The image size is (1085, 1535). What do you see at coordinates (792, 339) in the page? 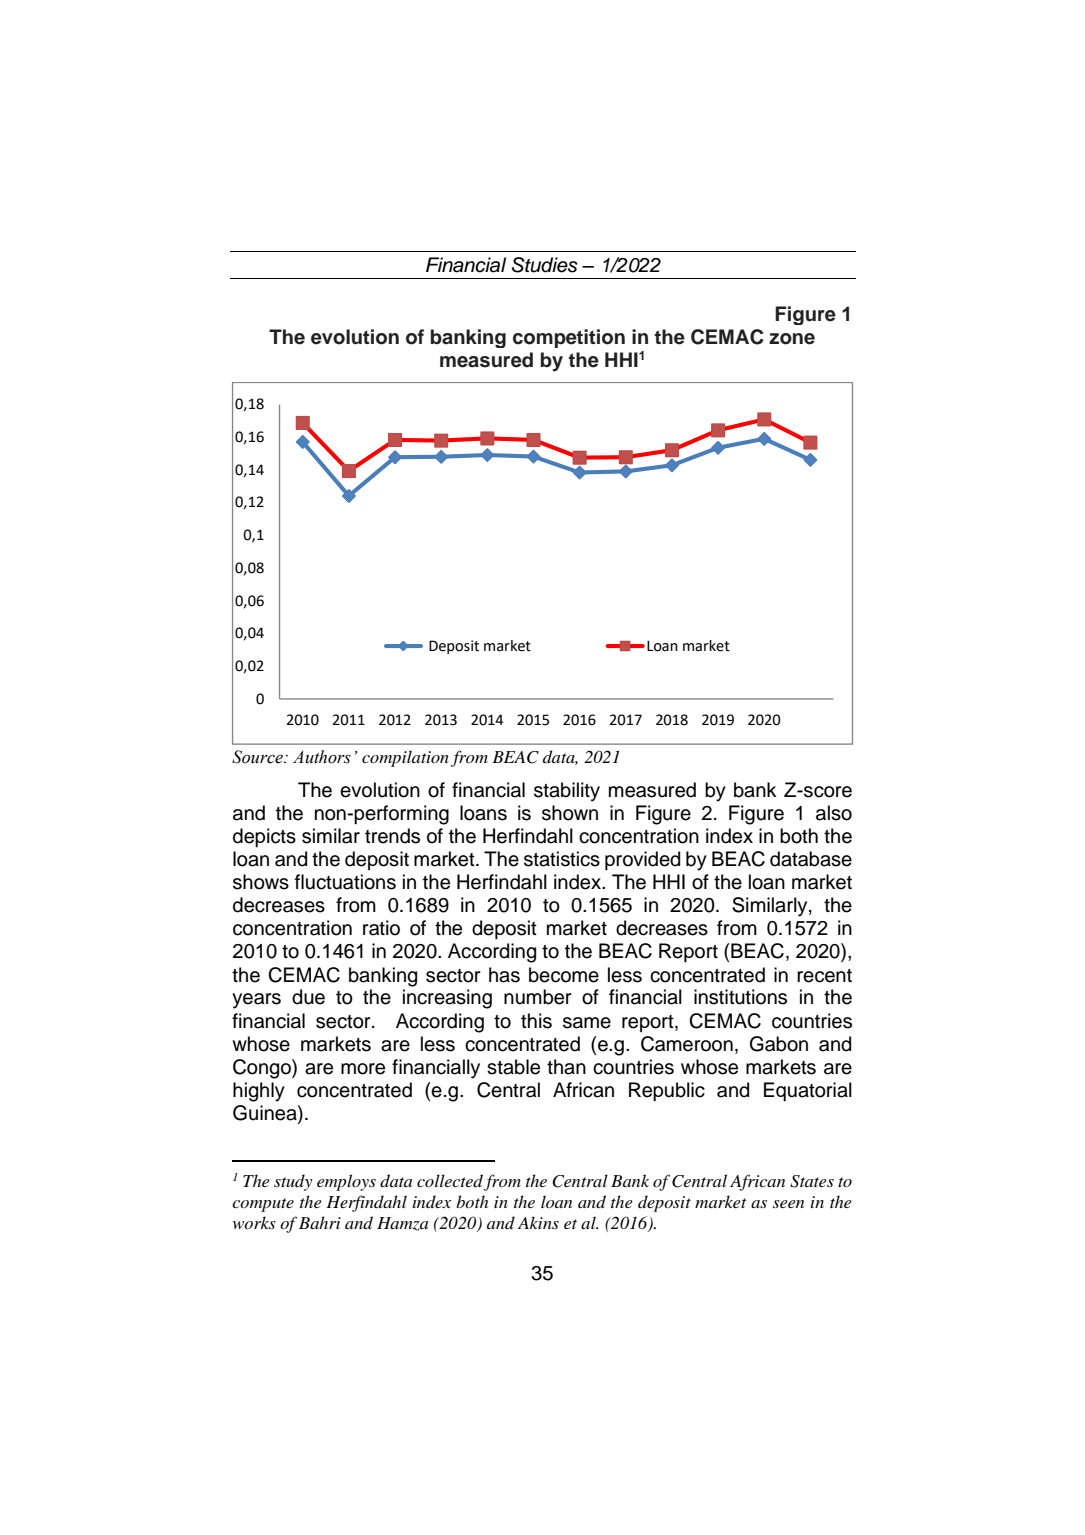
I see `zone` at bounding box center [792, 339].
